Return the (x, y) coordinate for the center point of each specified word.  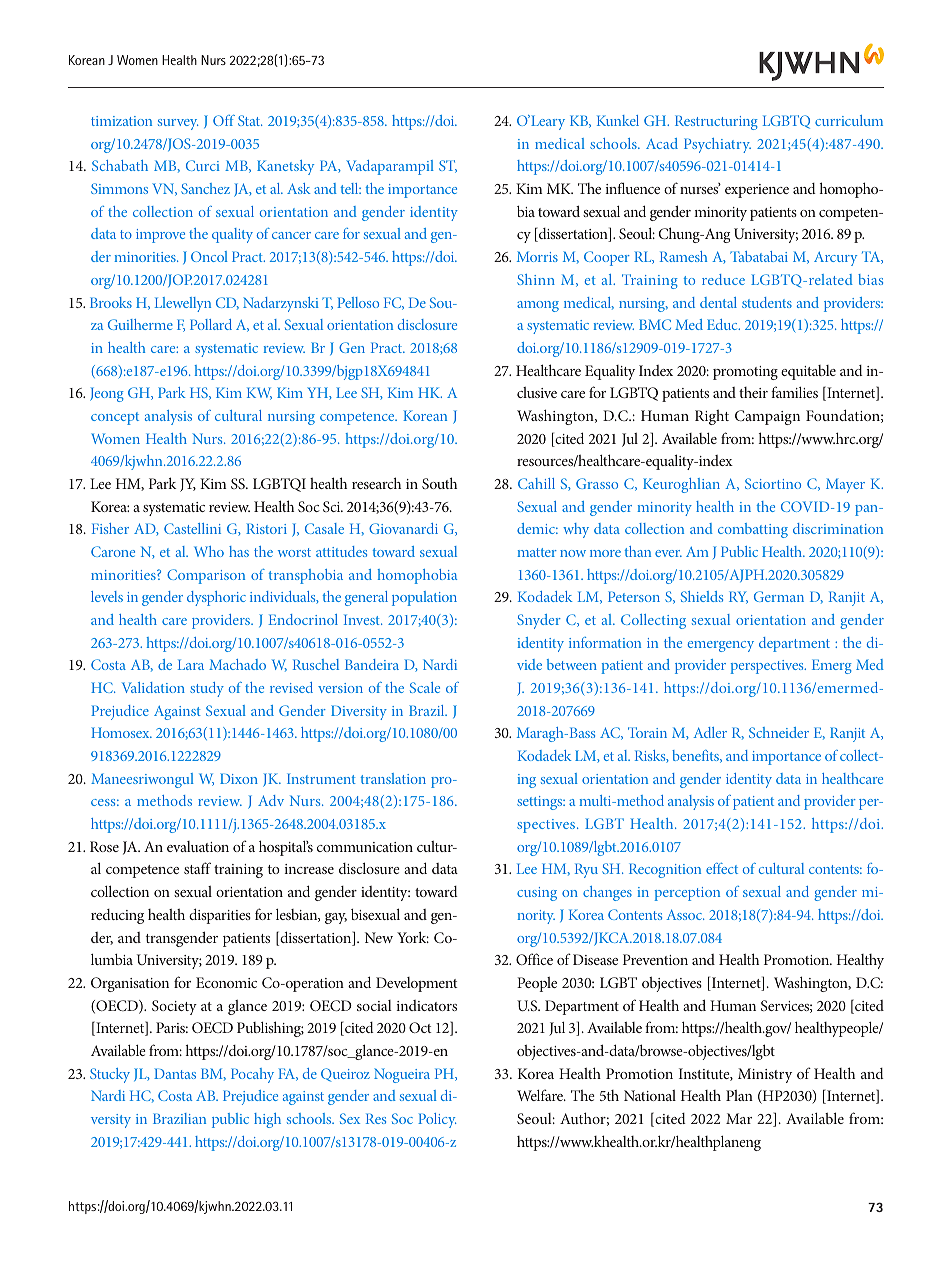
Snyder (539, 621)
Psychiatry (717, 145)
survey (178, 124)
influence (632, 188)
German (779, 596)
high (267, 1120)
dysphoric (216, 598)
